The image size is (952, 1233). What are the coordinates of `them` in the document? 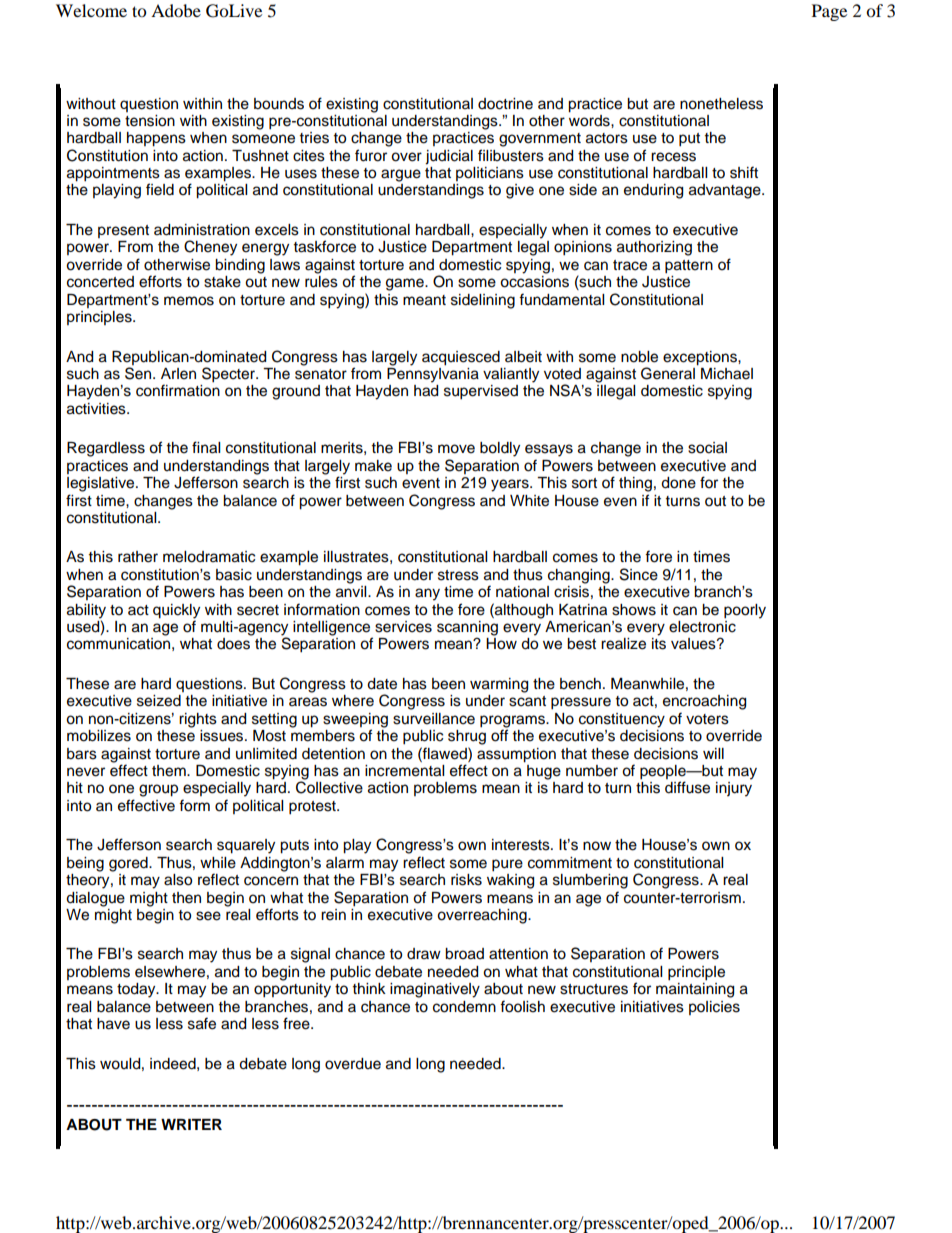 It's located at (170, 771).
